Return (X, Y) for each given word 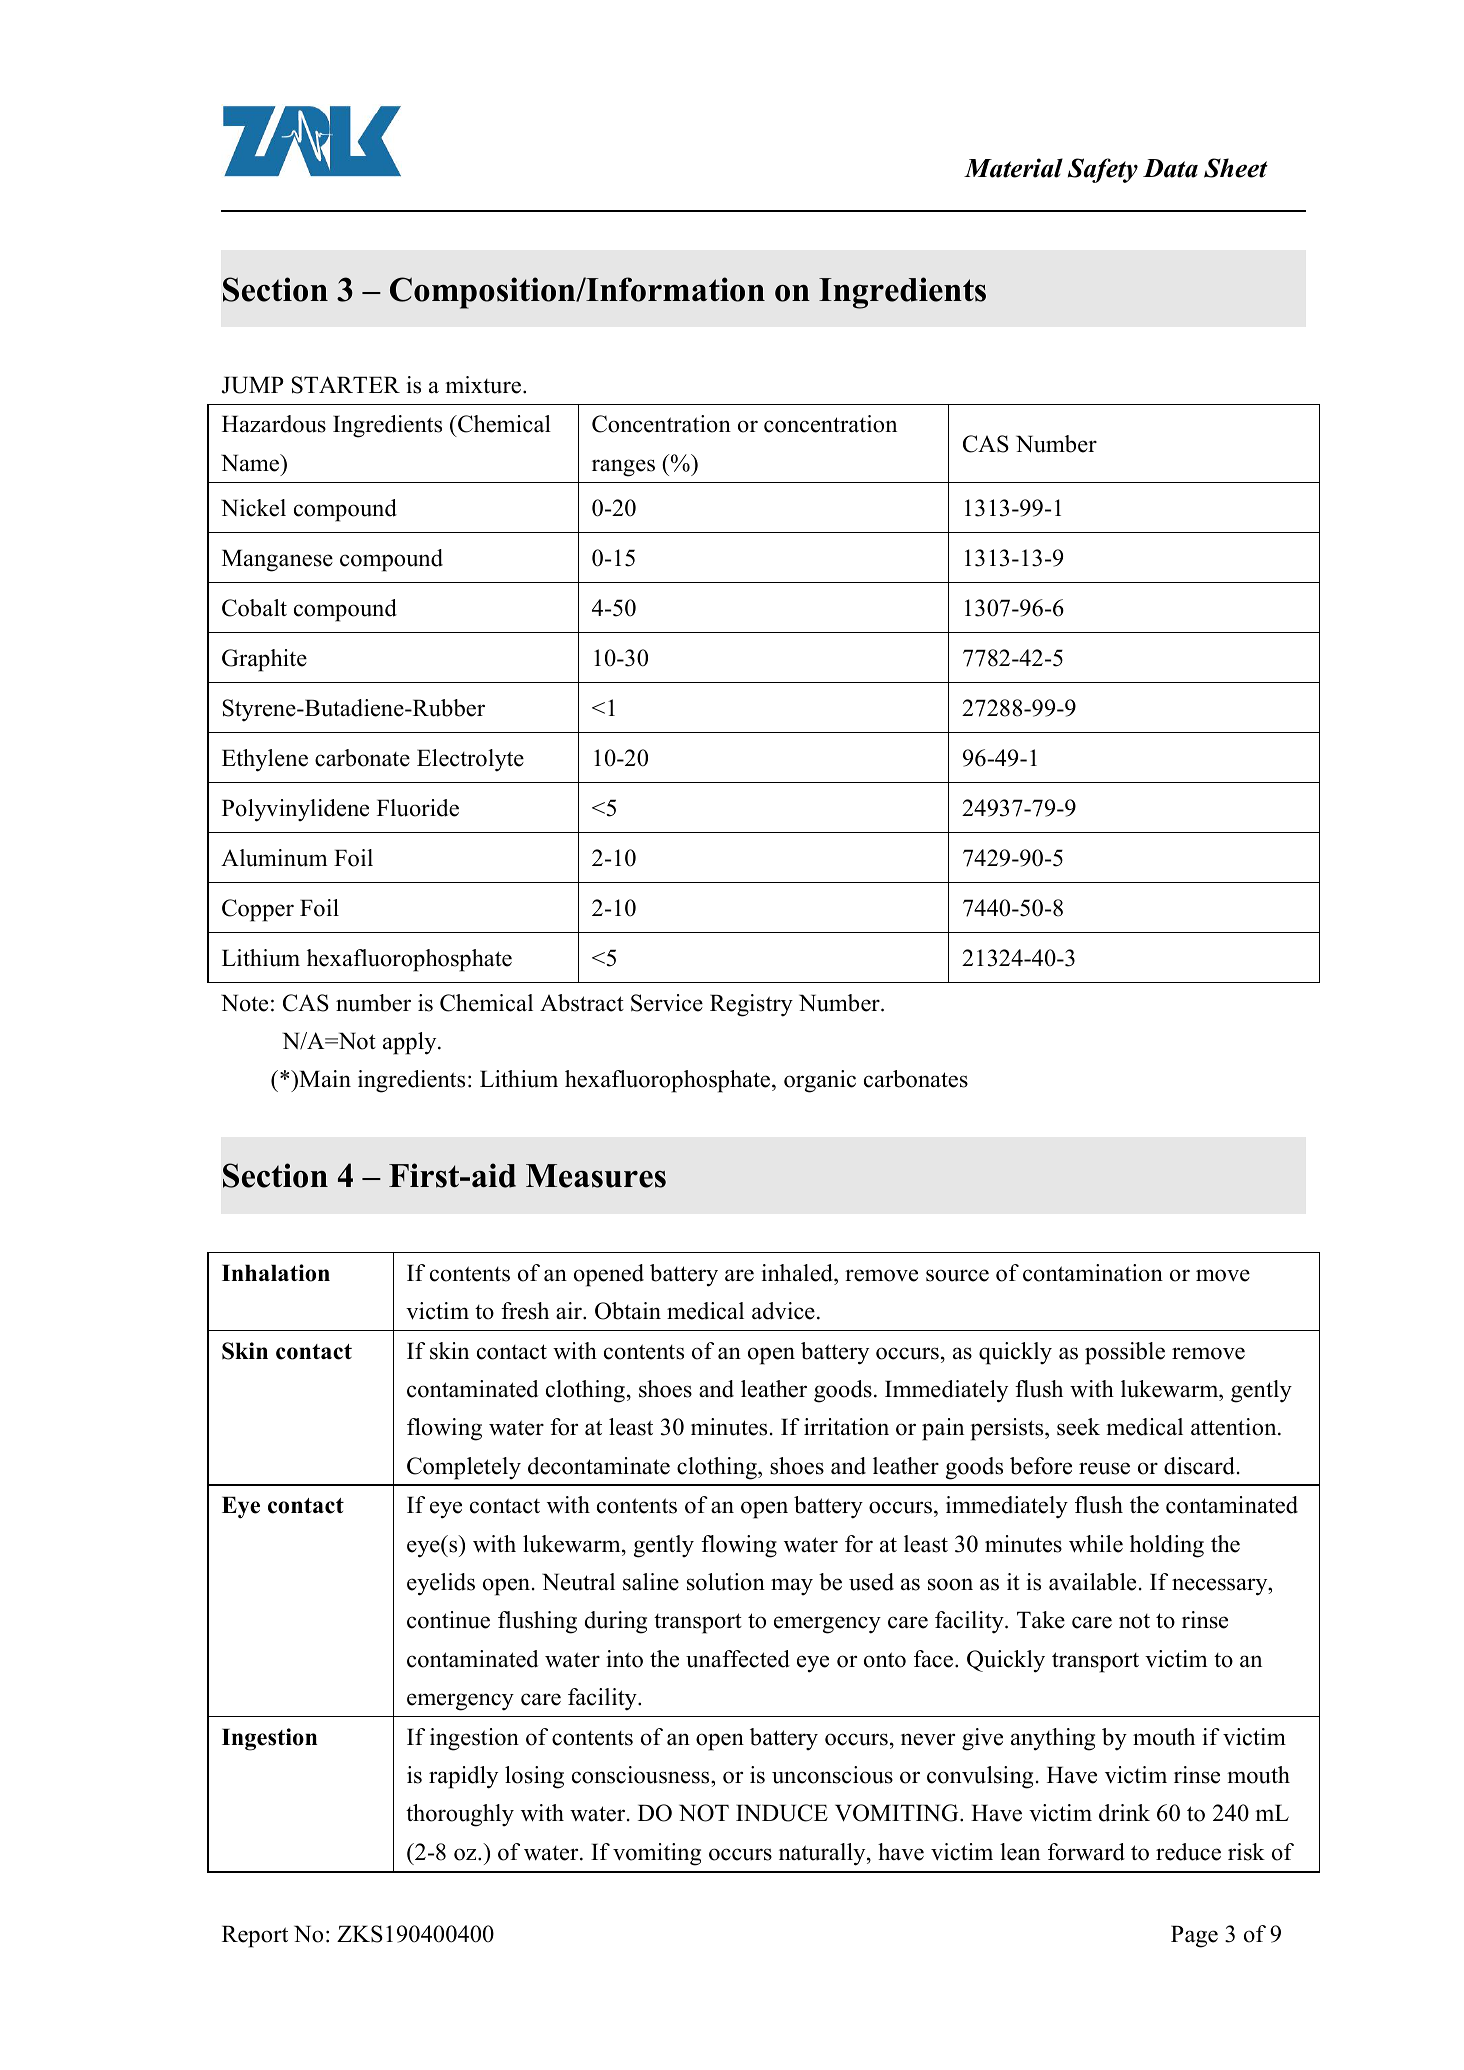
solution (726, 1582)
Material (1013, 168)
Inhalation (276, 1273)
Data (1170, 168)
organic (820, 1081)
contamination (1093, 1273)
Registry (751, 1005)
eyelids (441, 1584)
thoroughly (460, 1815)
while (1096, 1544)
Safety (1103, 170)
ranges (623, 468)
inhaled (798, 1273)
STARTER (346, 385)
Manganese (277, 560)
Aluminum (274, 858)
